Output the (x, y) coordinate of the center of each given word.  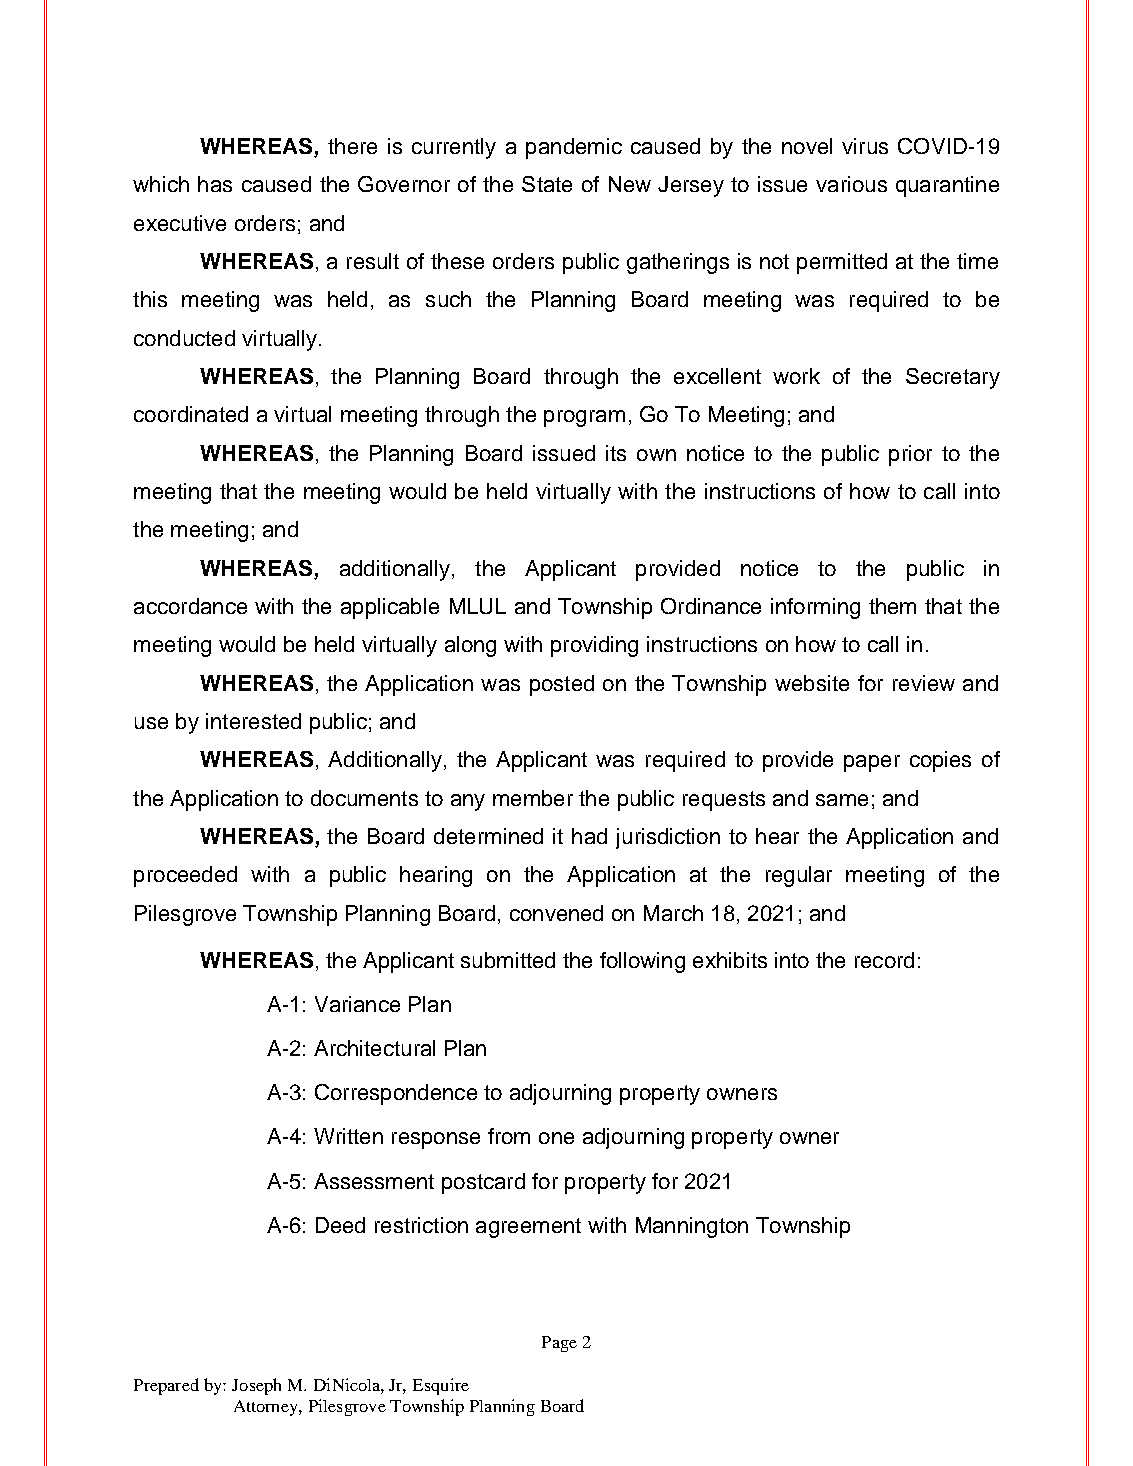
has (215, 184)
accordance (190, 606)
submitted (508, 960)
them (892, 606)
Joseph (256, 1386)
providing (594, 646)
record (884, 960)
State (547, 184)
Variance (357, 1004)
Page (559, 1344)
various (851, 184)
